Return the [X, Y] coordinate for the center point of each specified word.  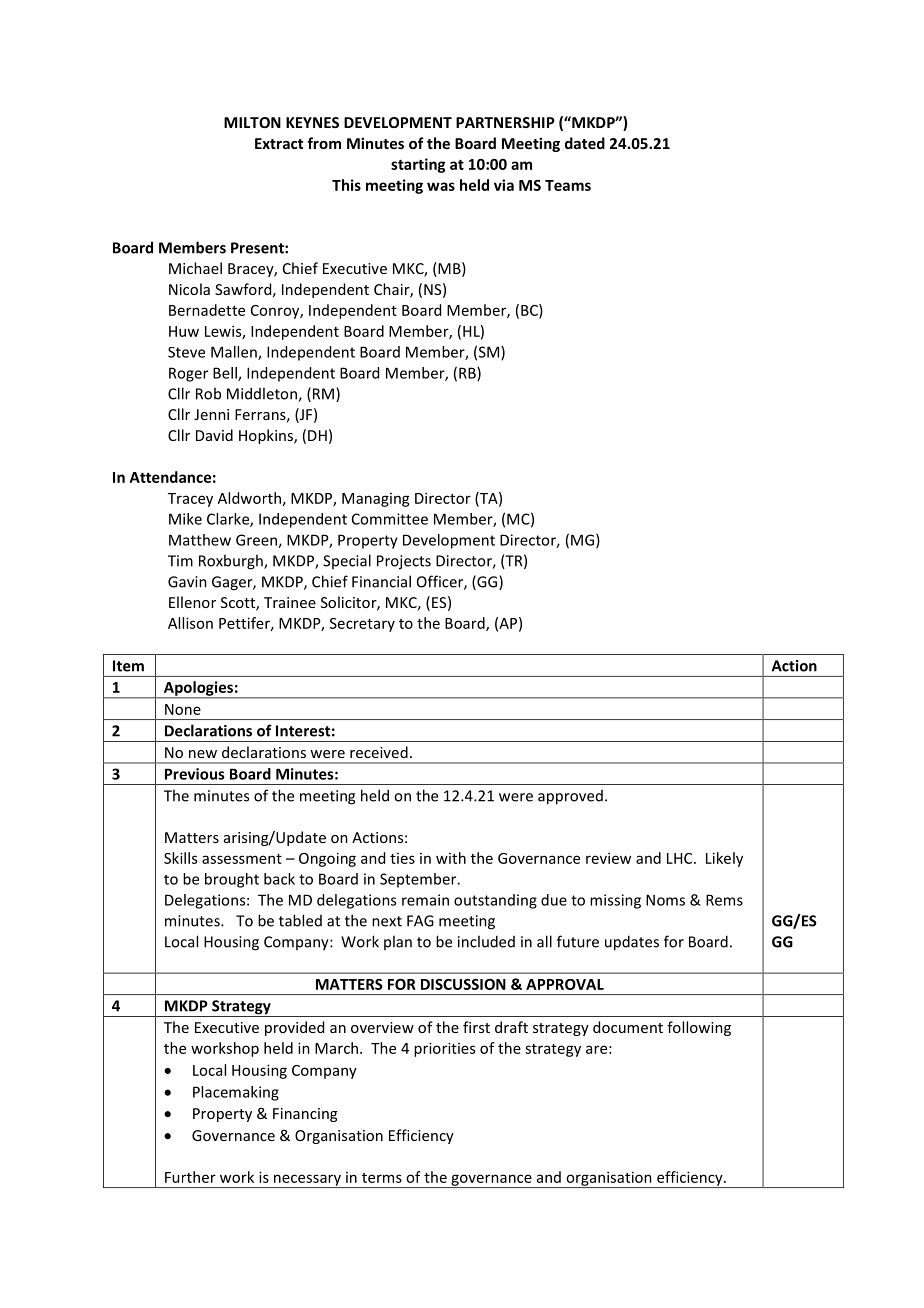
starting [418, 165]
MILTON [252, 122]
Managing [376, 500]
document [628, 1027]
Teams [568, 185]
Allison [190, 623]
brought [232, 880]
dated [585, 143]
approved [570, 797]
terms [382, 1178]
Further [190, 1177]
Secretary [362, 625]
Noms [665, 900]
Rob [208, 393]
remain [425, 900]
